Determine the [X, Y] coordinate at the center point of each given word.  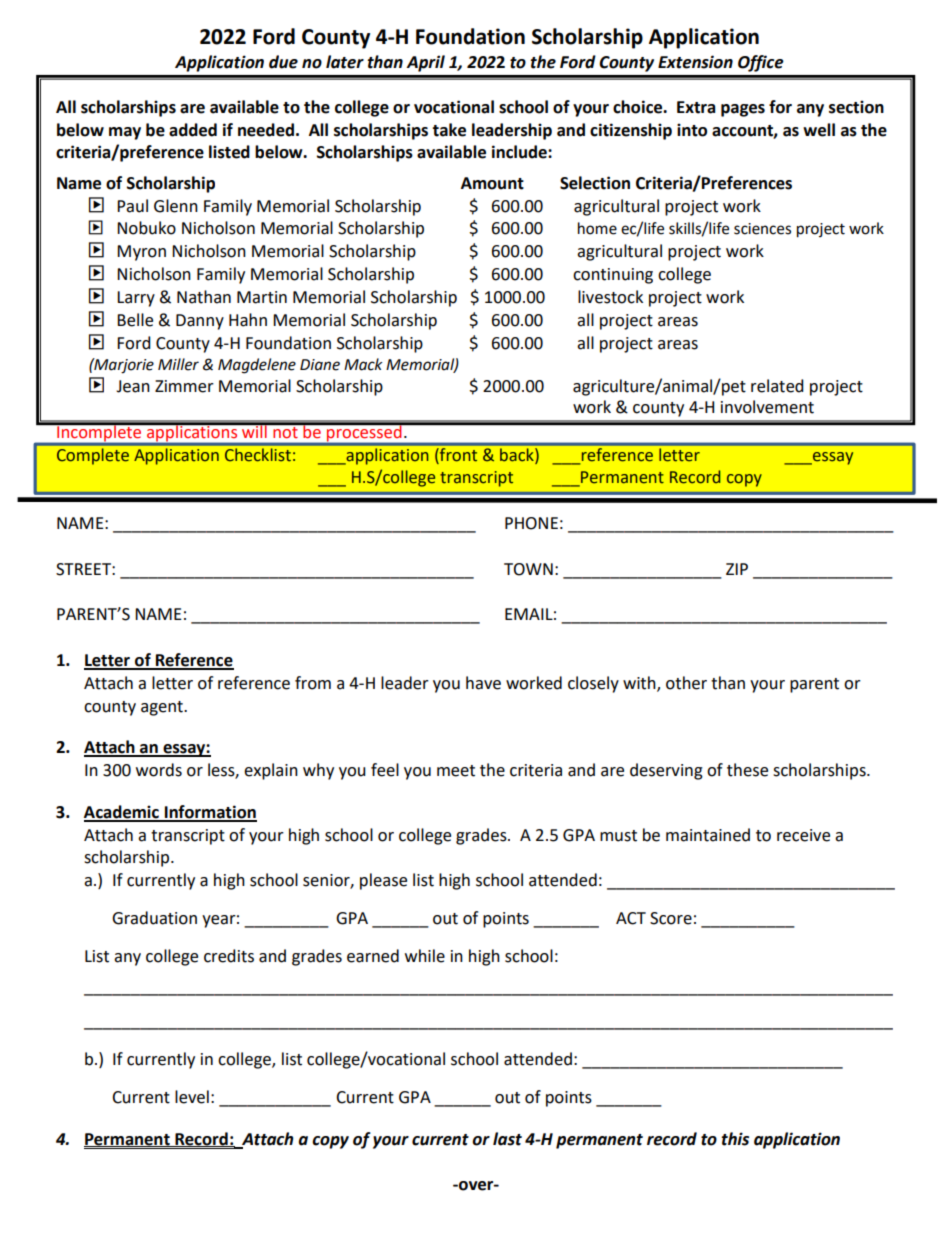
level [192, 1097]
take [449, 130]
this [735, 1139]
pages [743, 110]
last [507, 1139]
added [193, 130]
